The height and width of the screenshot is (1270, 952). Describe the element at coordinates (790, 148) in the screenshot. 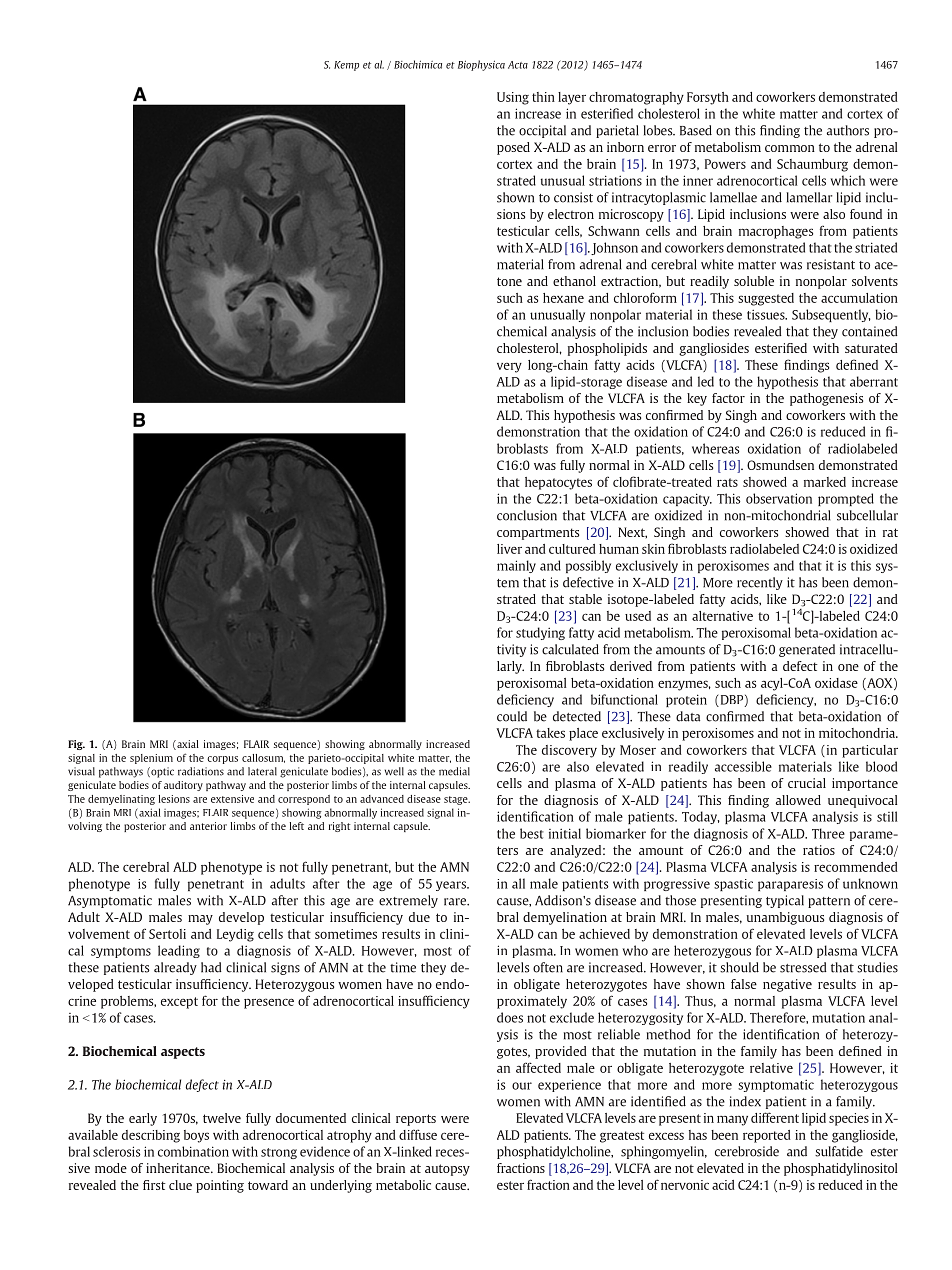

I see `common` at that location.
